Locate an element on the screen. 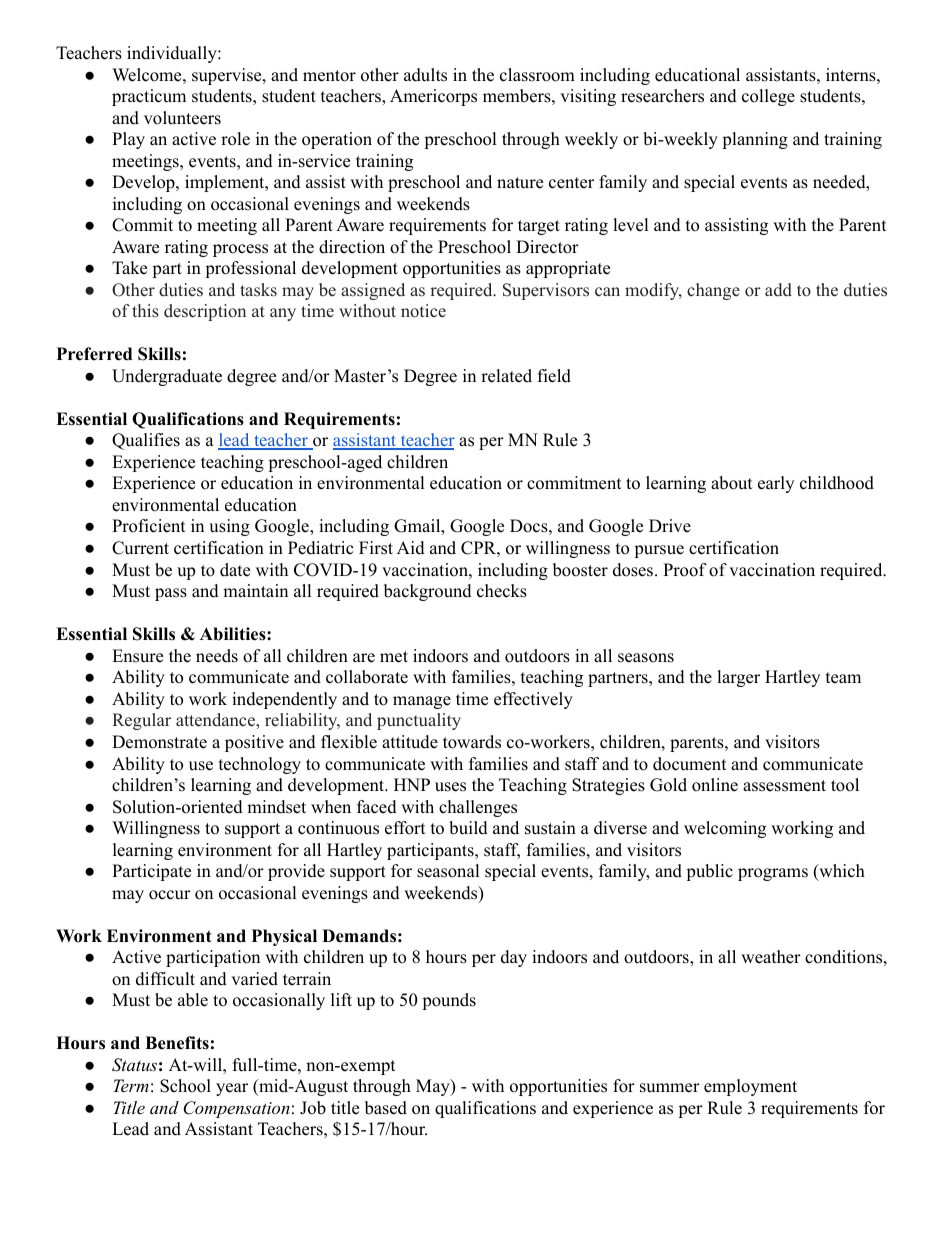 This screenshot has height=1233, width=952. year is located at coordinates (232, 1089).
